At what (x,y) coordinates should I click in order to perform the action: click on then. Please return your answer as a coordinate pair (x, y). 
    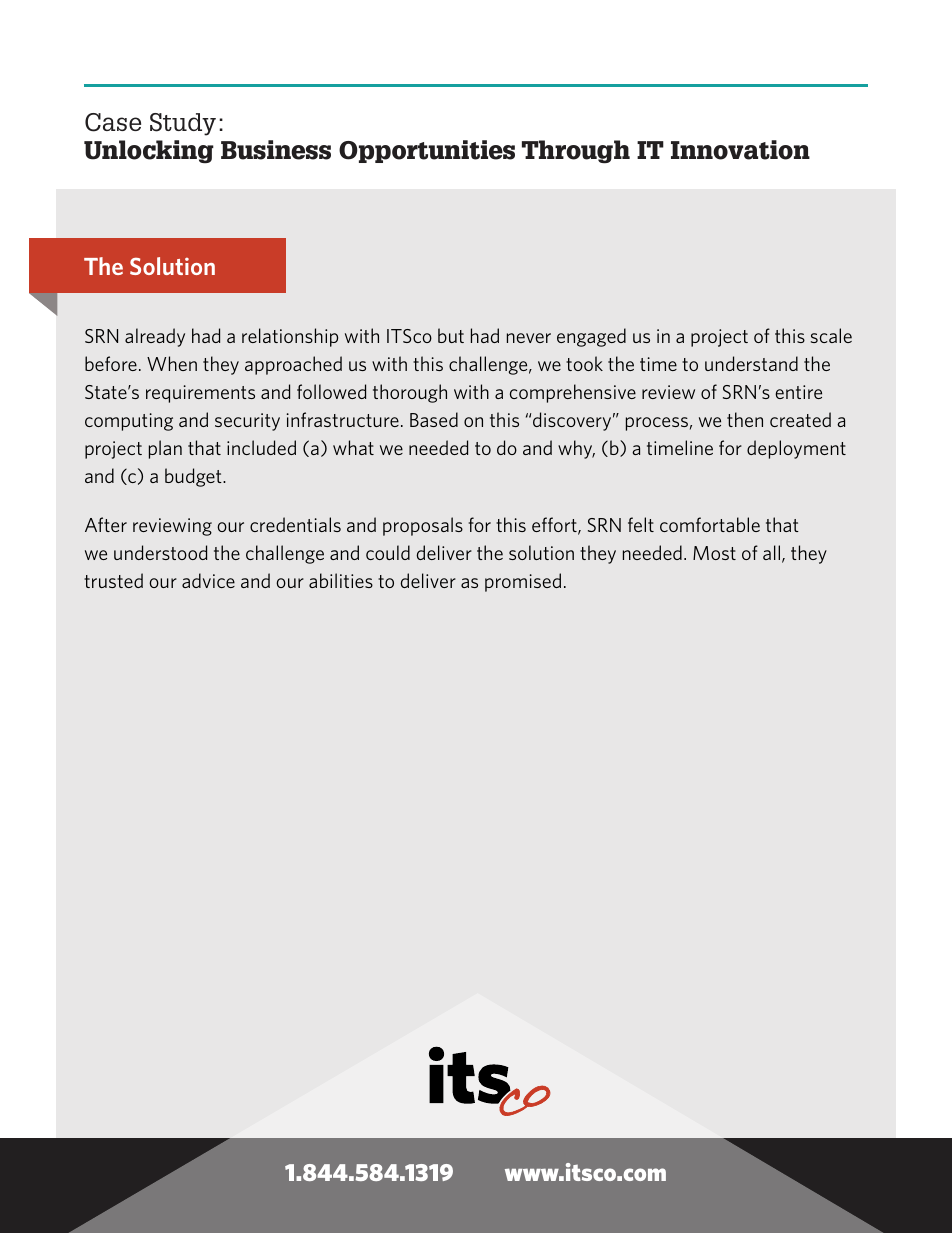
    Looking at the image, I should click on (745, 419).
